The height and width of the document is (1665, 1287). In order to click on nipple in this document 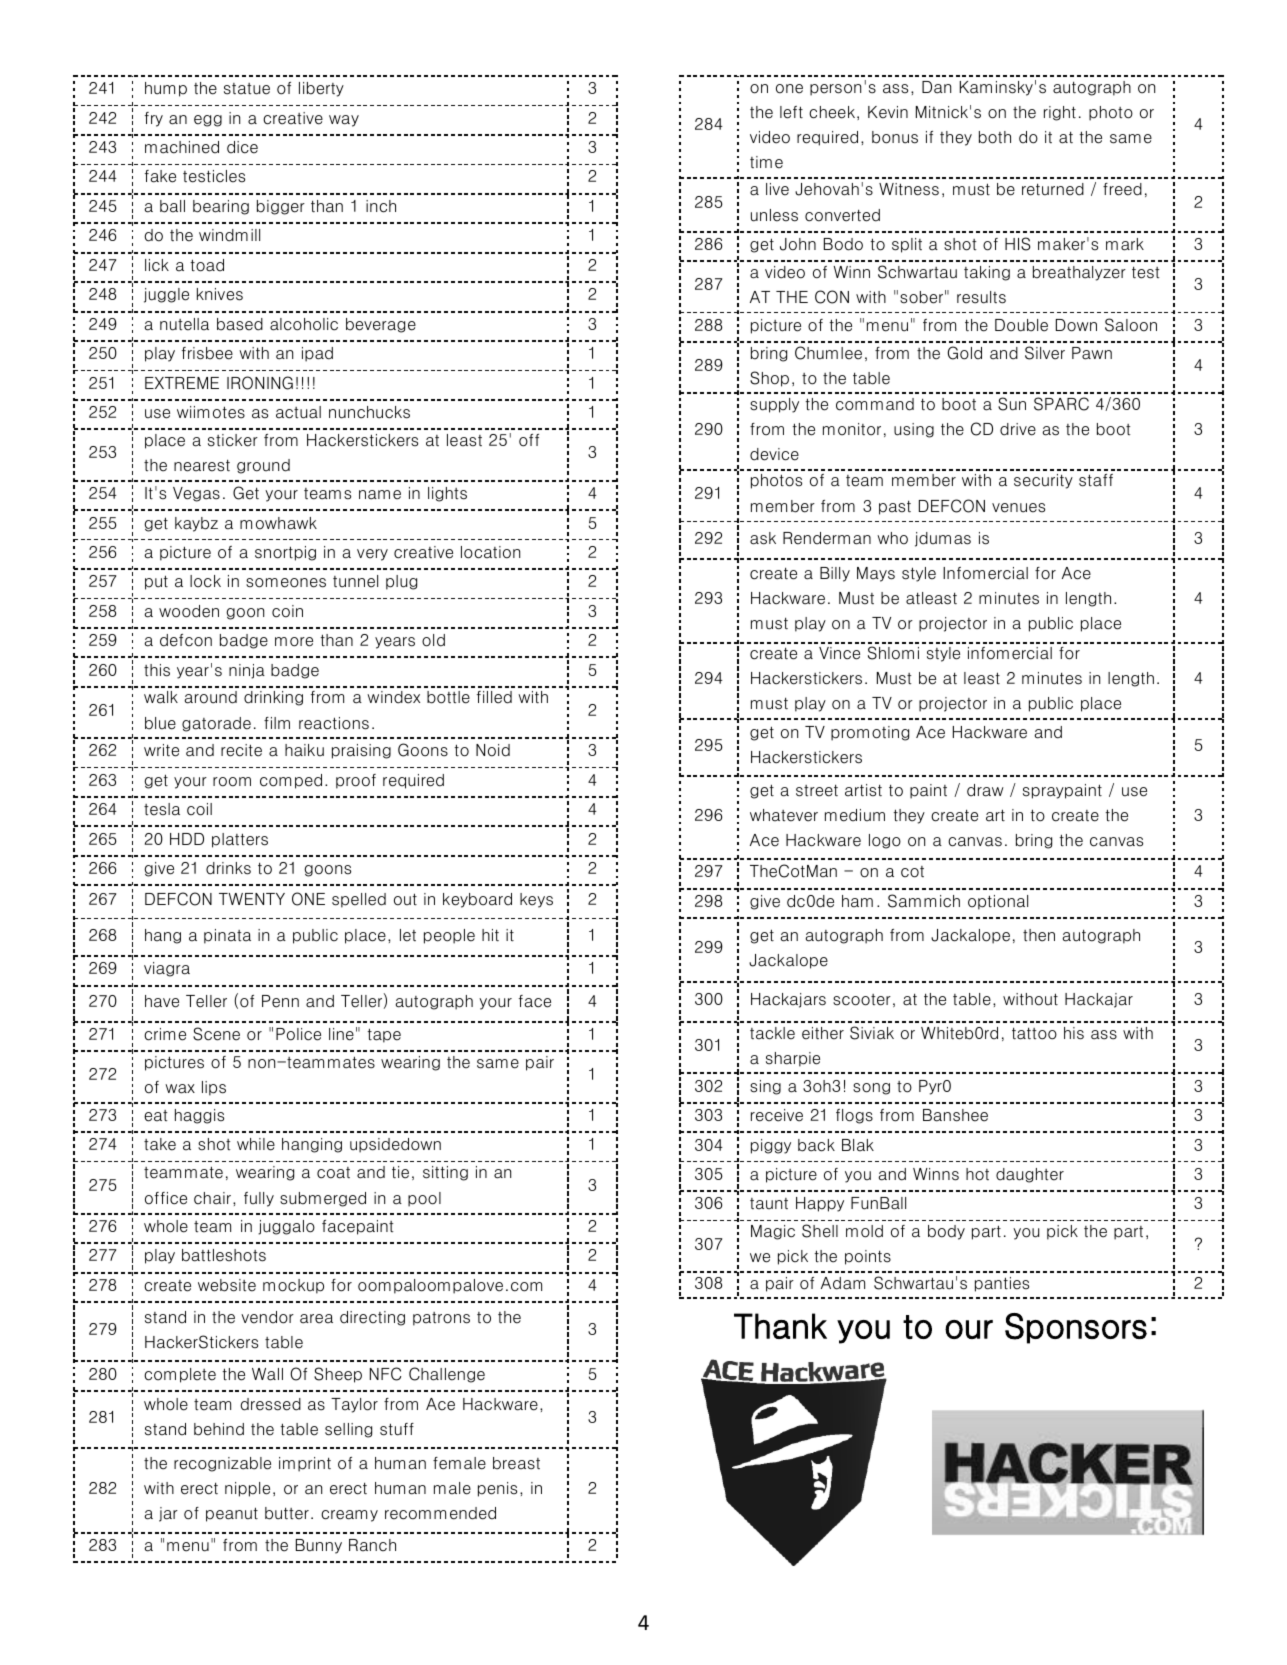, I will do `click(247, 1489)`.
